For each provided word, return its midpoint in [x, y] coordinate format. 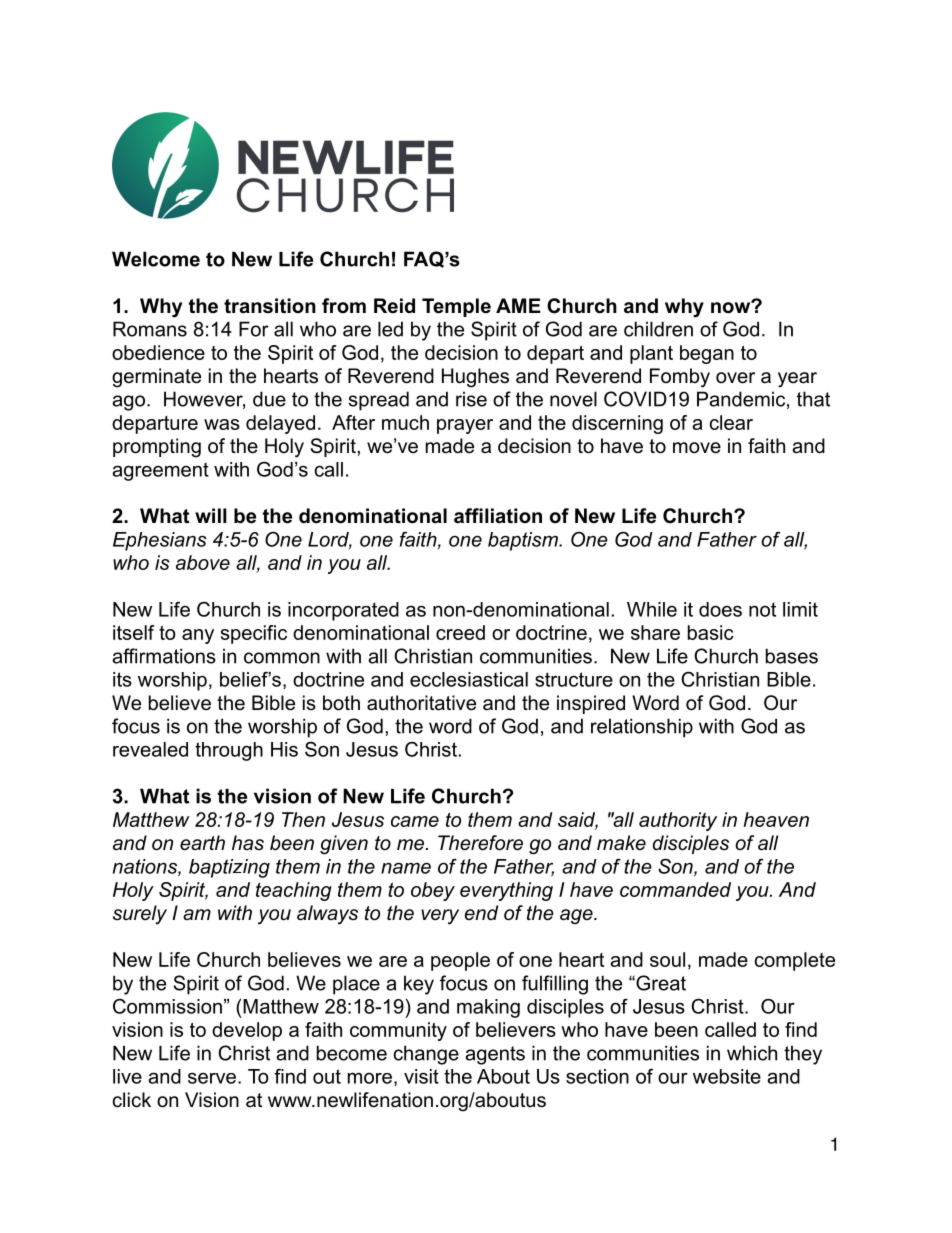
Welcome [156, 259]
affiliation [498, 516]
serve [212, 1078]
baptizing [229, 868]
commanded [675, 889]
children [658, 329]
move [697, 448]
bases [792, 656]
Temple [456, 307]
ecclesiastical [469, 679]
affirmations [164, 656]
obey [433, 891]
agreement [160, 471]
